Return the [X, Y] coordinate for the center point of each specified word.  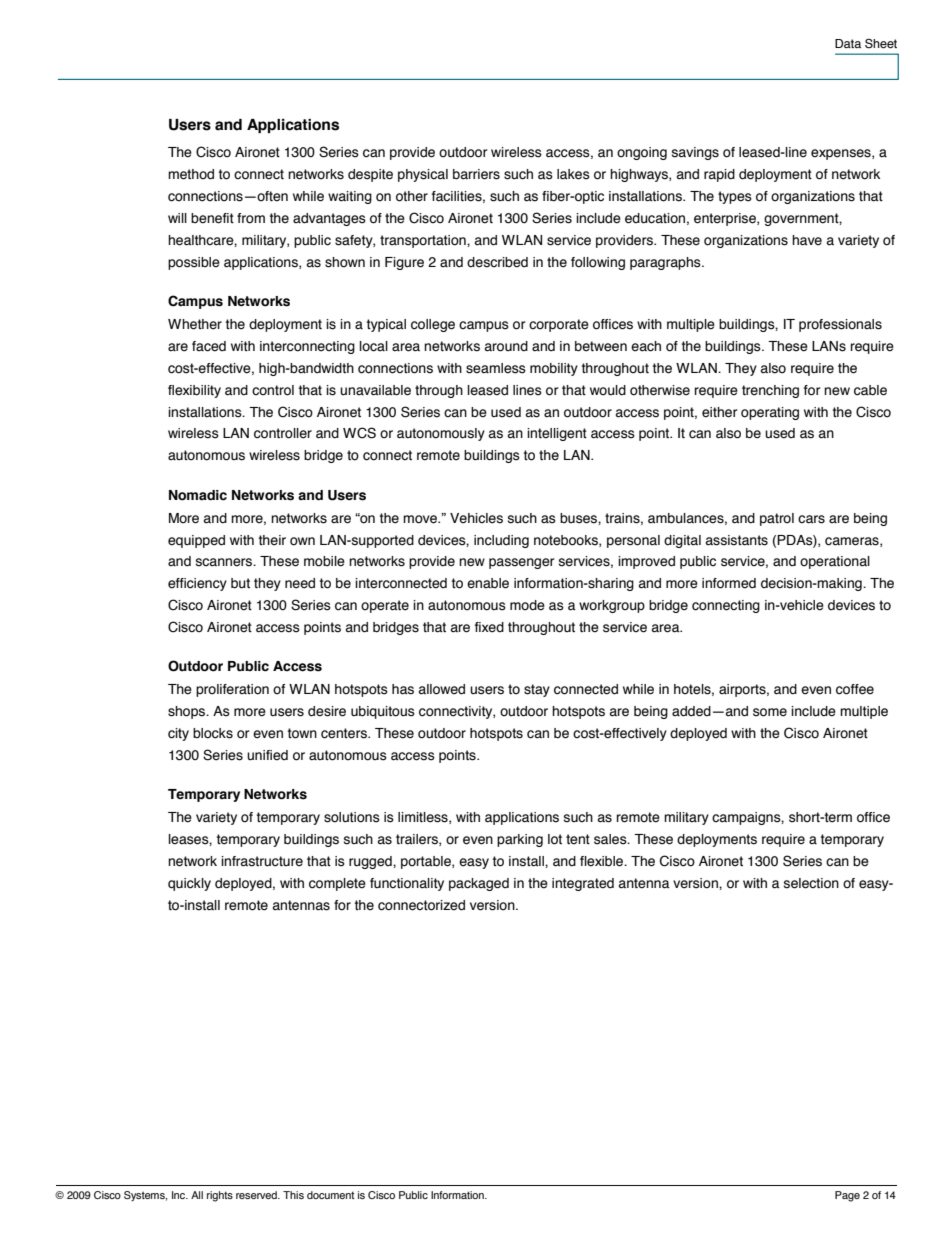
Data [848, 43]
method [191, 174]
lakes [573, 174]
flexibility [194, 391]
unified [267, 755]
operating [770, 413]
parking [520, 840]
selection [811, 883]
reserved [257, 1195]
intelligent [557, 434]
